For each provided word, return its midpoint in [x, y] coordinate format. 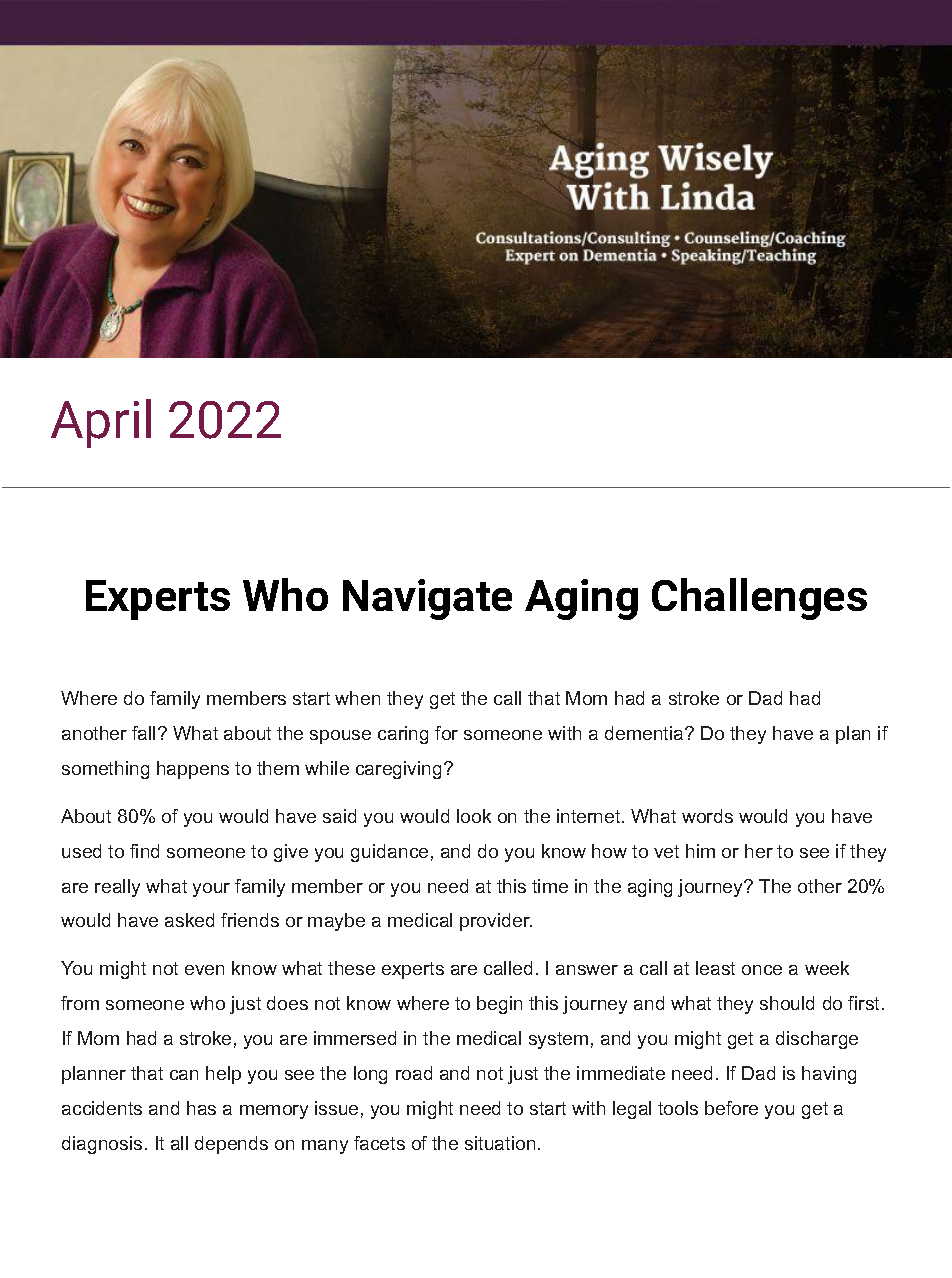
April [101, 423]
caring [403, 735]
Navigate [427, 599]
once [762, 970]
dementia [645, 733]
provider [496, 922]
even [204, 970]
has [201, 1108]
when [357, 698]
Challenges [759, 599]
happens [193, 770]
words [707, 816]
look [474, 816]
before [731, 1108]
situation [500, 1143]
